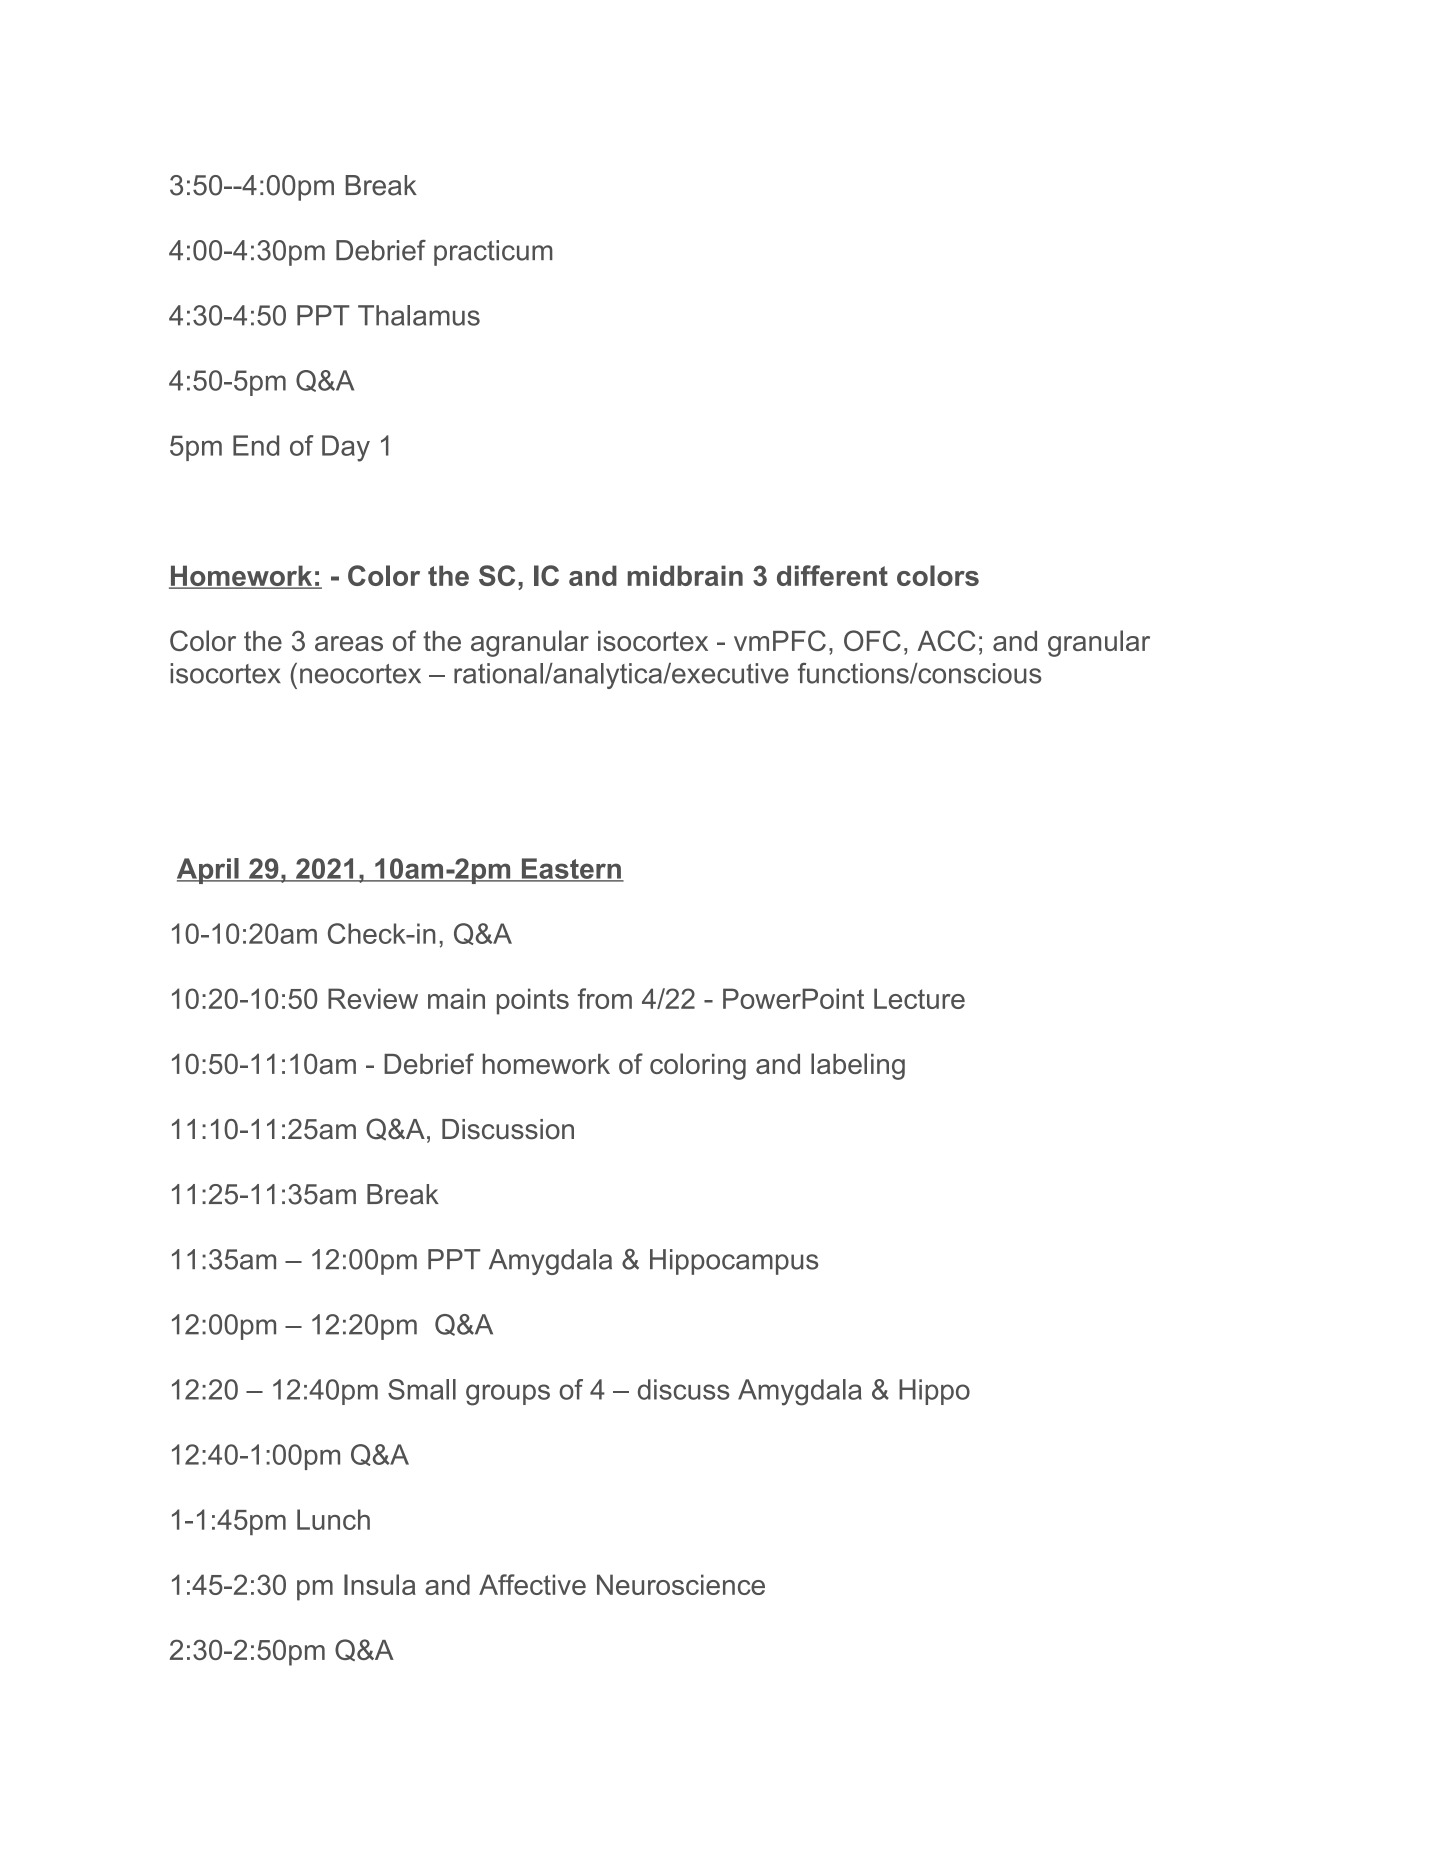 The image size is (1433, 1855). I want to click on Neuroscience, so click(681, 1584).
